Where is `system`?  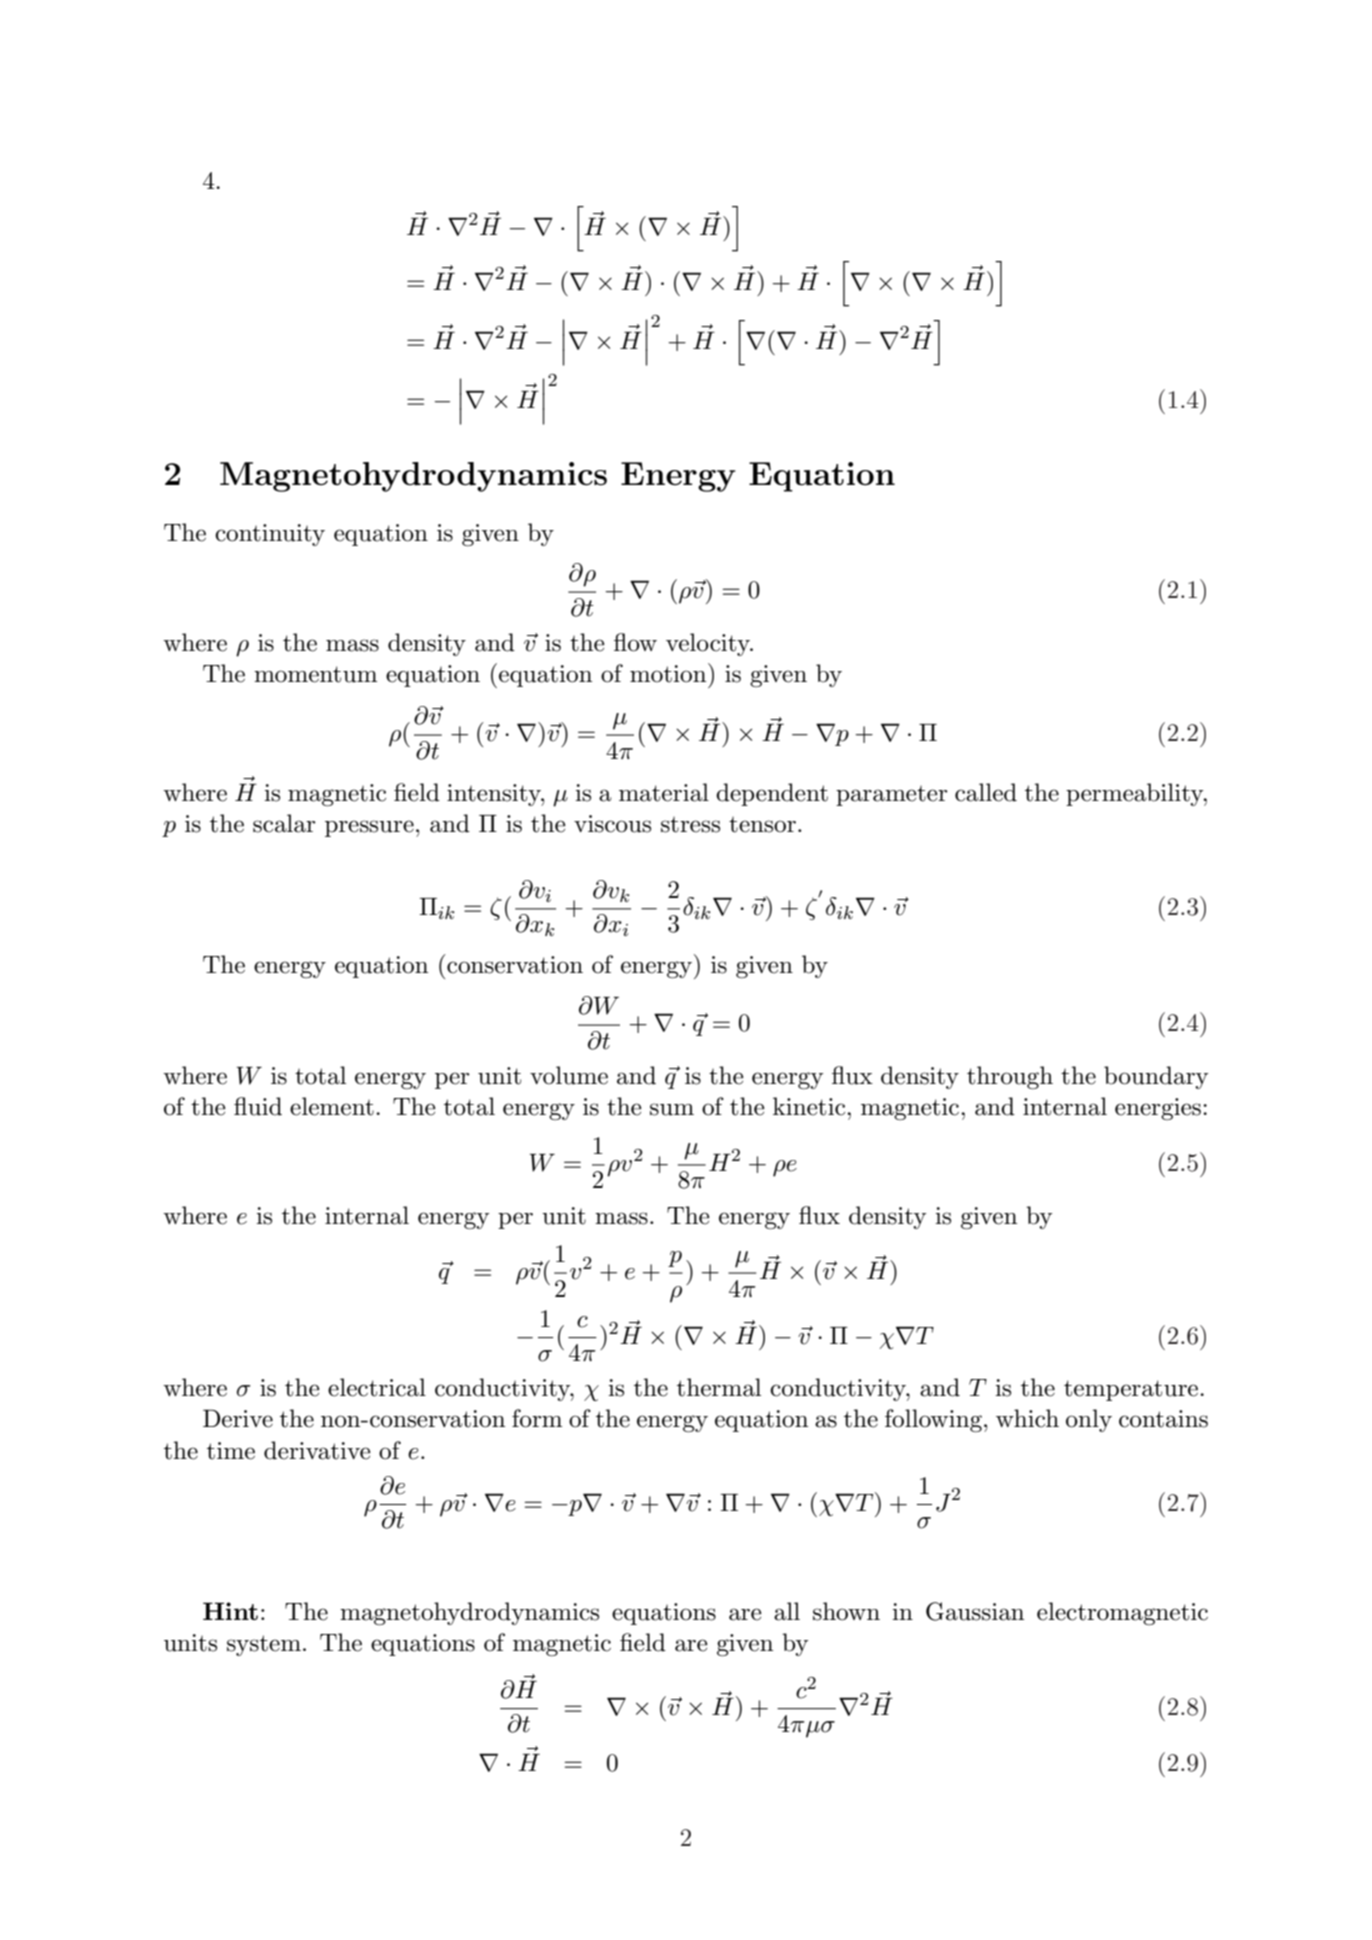 system is located at coordinates (264, 1645).
